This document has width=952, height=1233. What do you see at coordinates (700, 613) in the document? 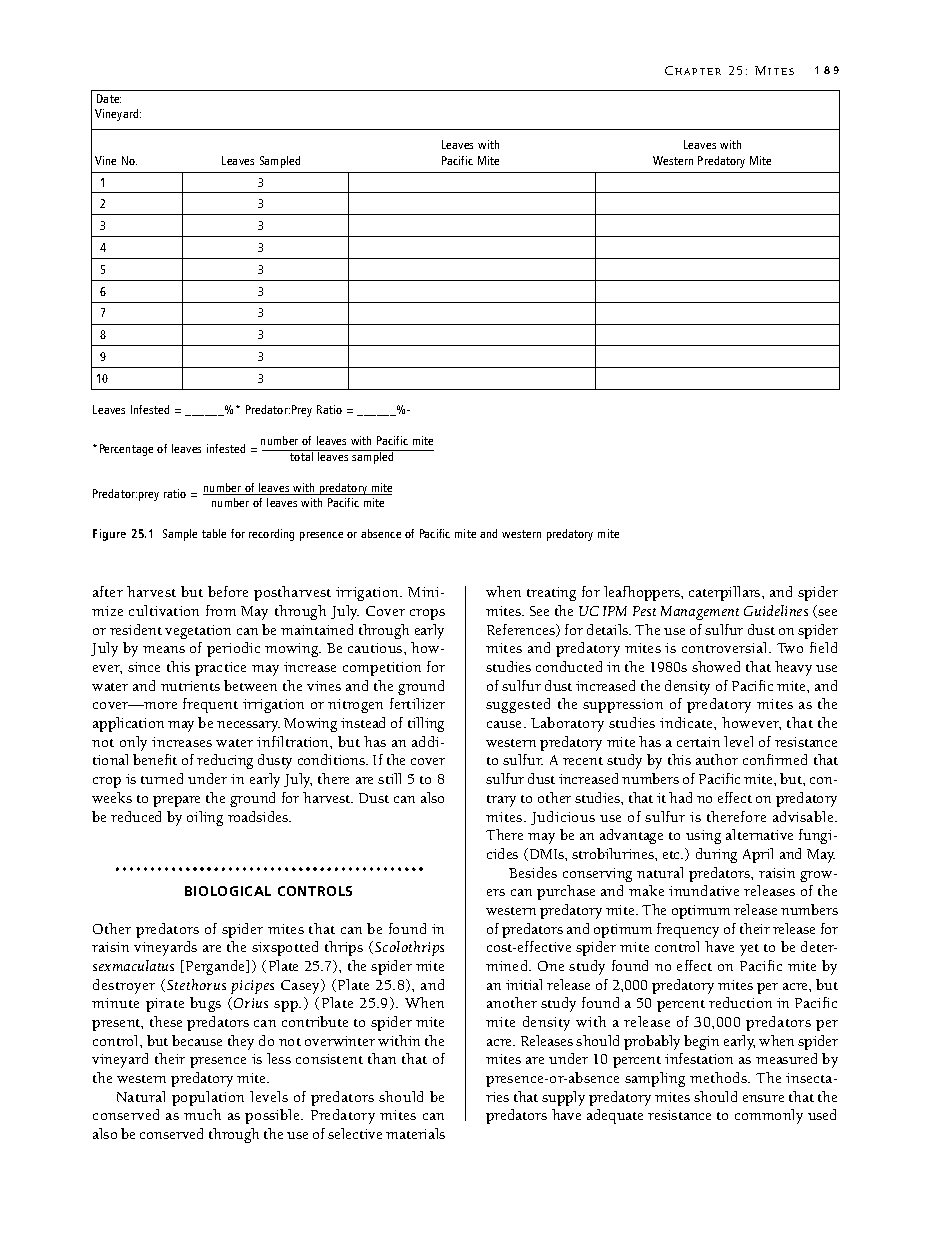
I see `Management` at bounding box center [700, 613].
